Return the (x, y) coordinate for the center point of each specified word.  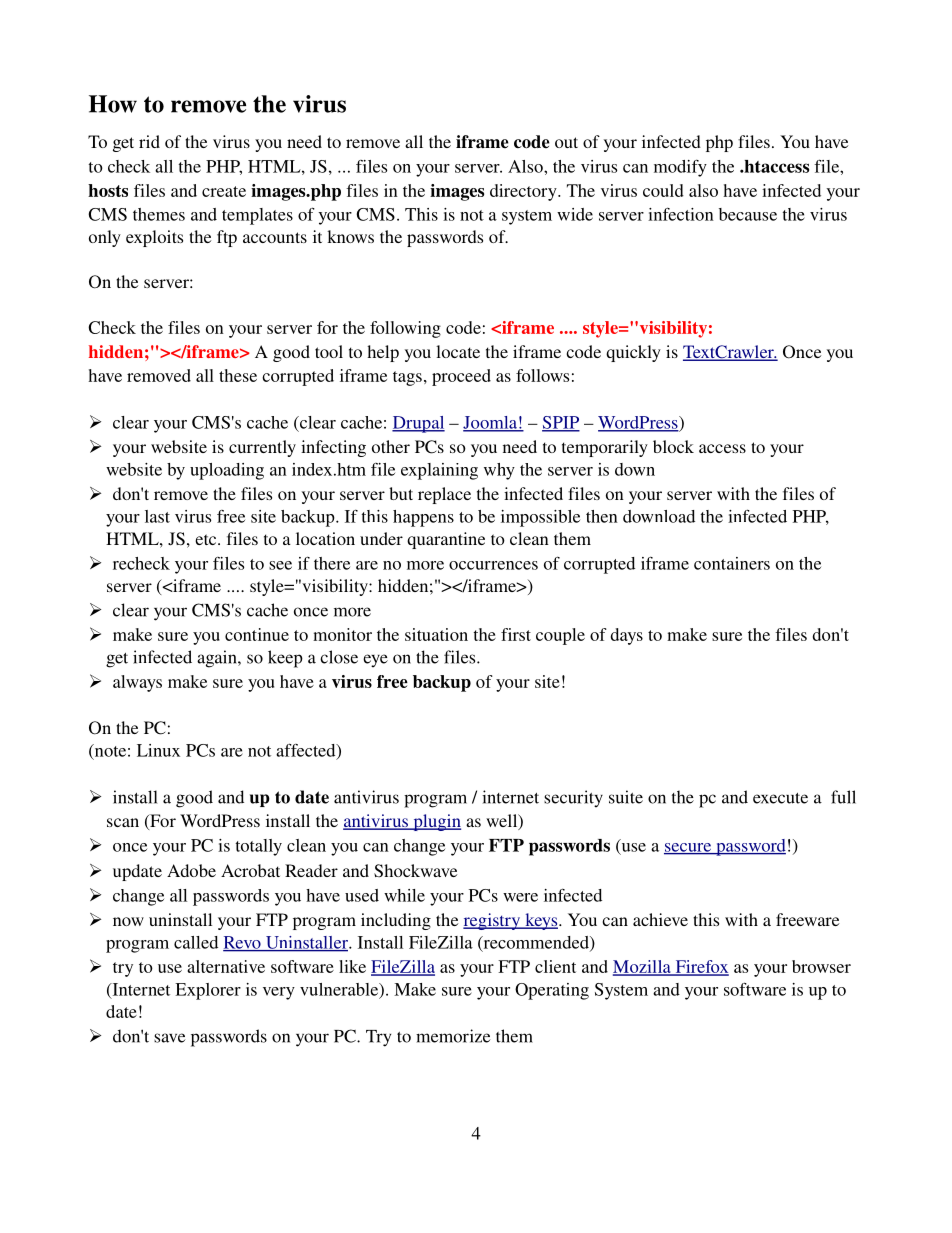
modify (680, 168)
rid (149, 141)
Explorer (208, 991)
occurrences (493, 565)
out (566, 142)
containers (732, 563)
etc (207, 539)
